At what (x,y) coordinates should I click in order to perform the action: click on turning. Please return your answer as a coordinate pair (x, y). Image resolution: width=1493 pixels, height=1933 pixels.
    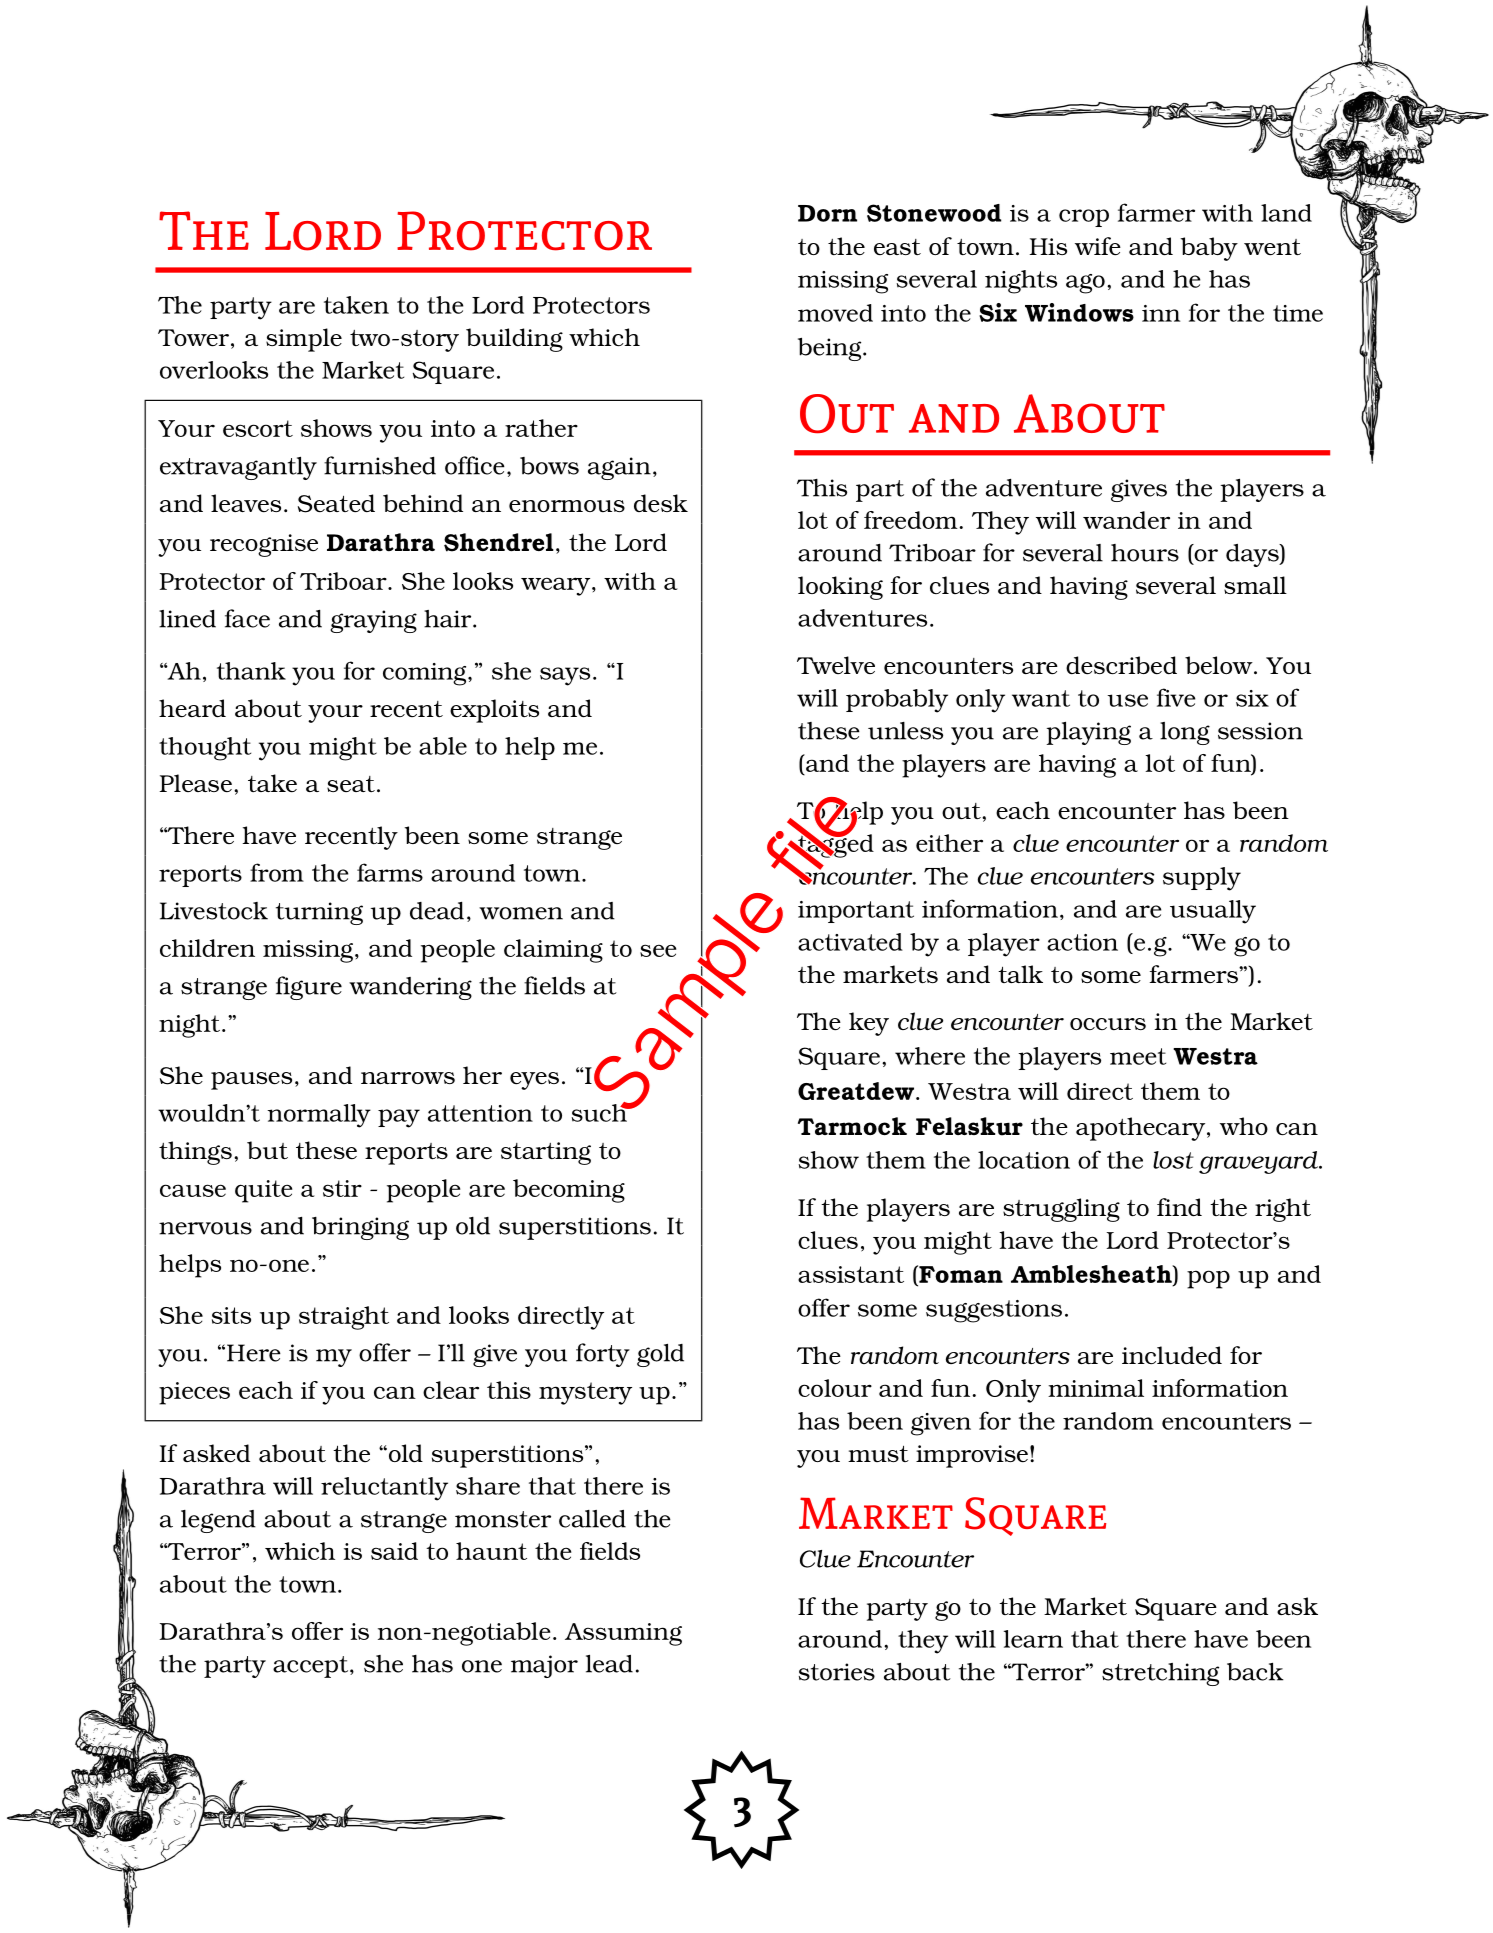
    Looking at the image, I should click on (319, 913).
